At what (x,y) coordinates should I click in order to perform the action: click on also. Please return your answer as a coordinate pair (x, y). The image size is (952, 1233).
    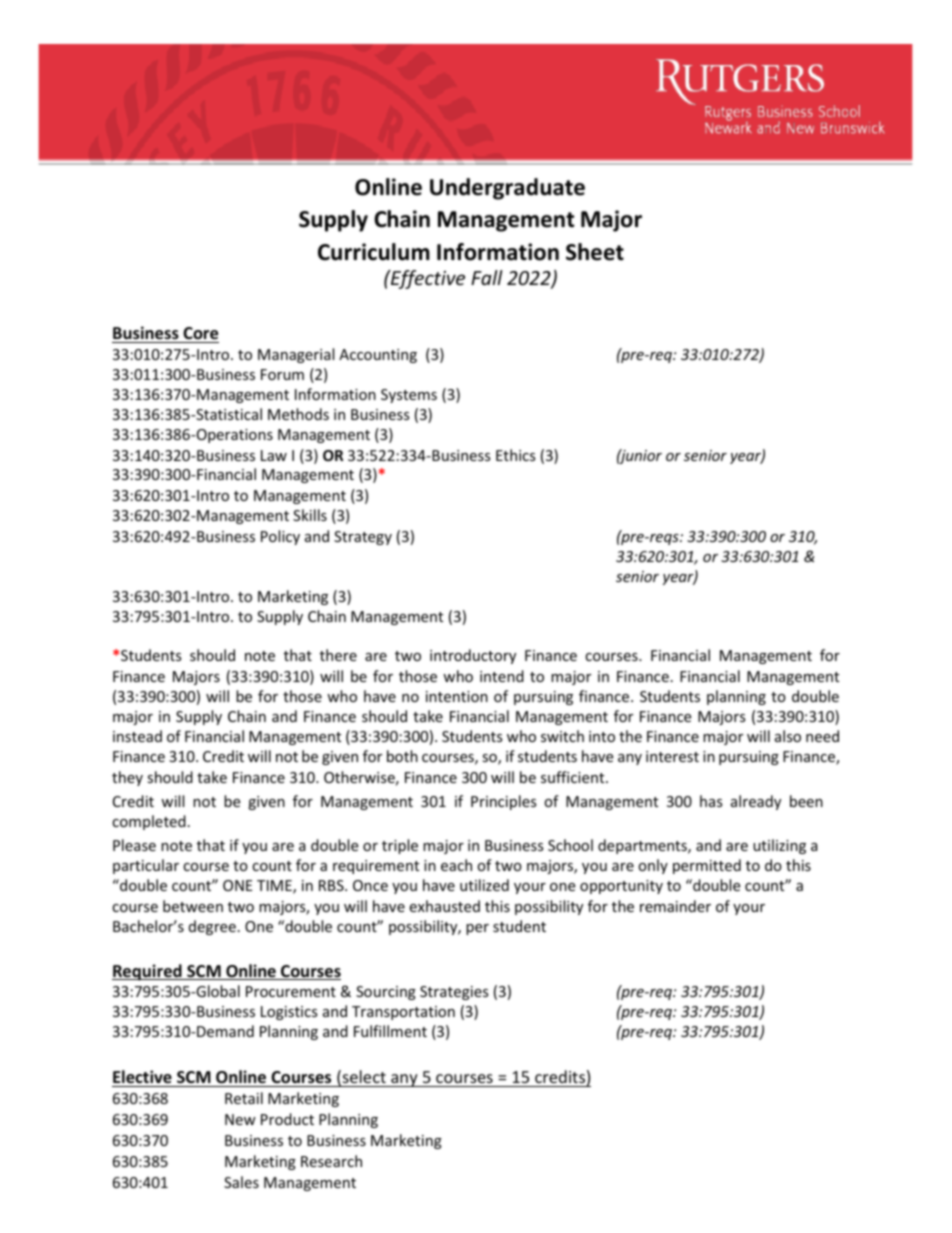
    Looking at the image, I should click on (788, 736).
